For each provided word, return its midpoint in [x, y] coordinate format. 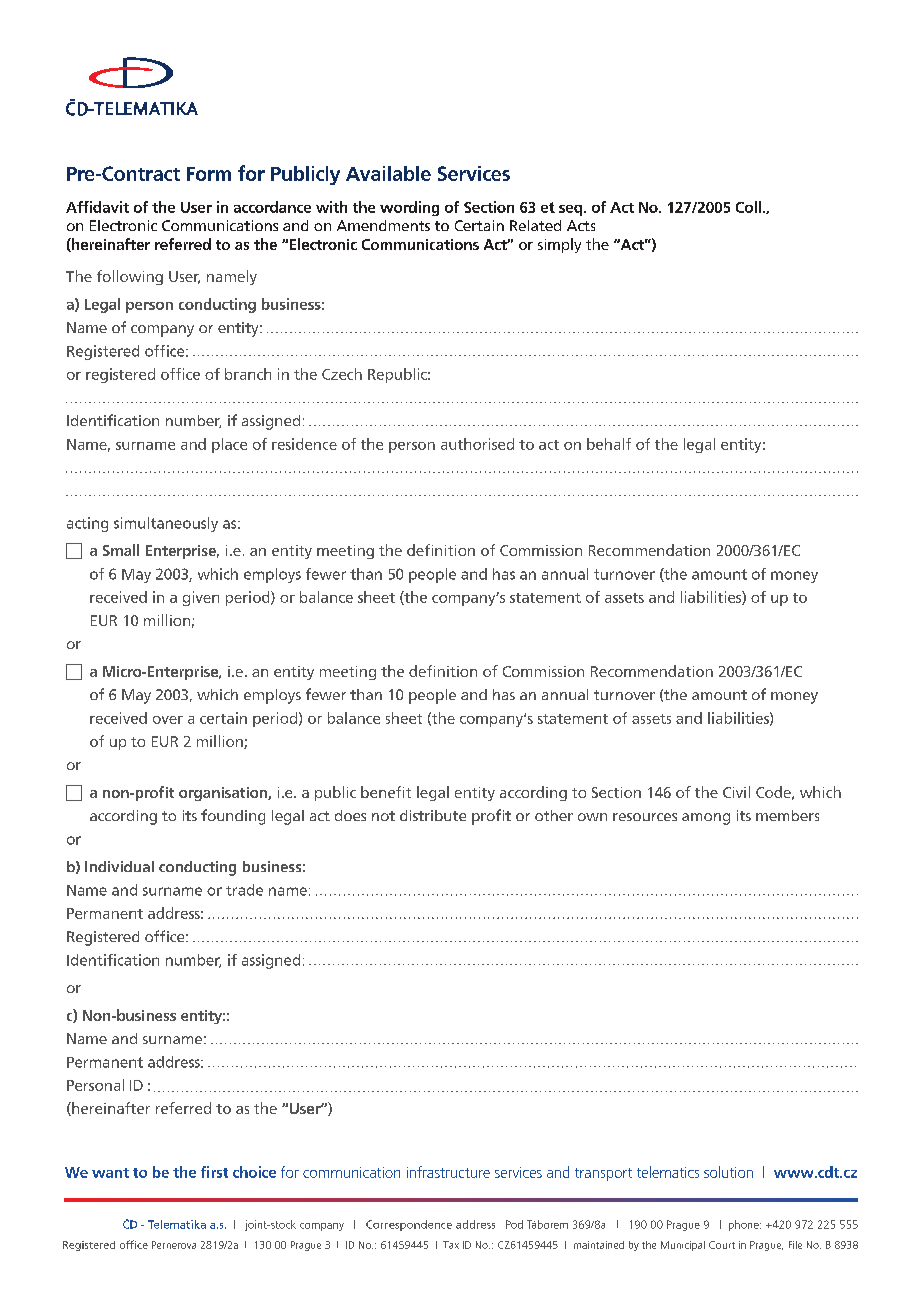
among [706, 819]
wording [409, 208]
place [229, 445]
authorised [477, 444]
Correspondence [409, 1225]
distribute [433, 815]
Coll [748, 207]
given [201, 598]
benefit [386, 792]
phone [745, 1225]
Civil [736, 792]
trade [244, 890]
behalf [609, 444]
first [214, 1172]
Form [209, 174]
